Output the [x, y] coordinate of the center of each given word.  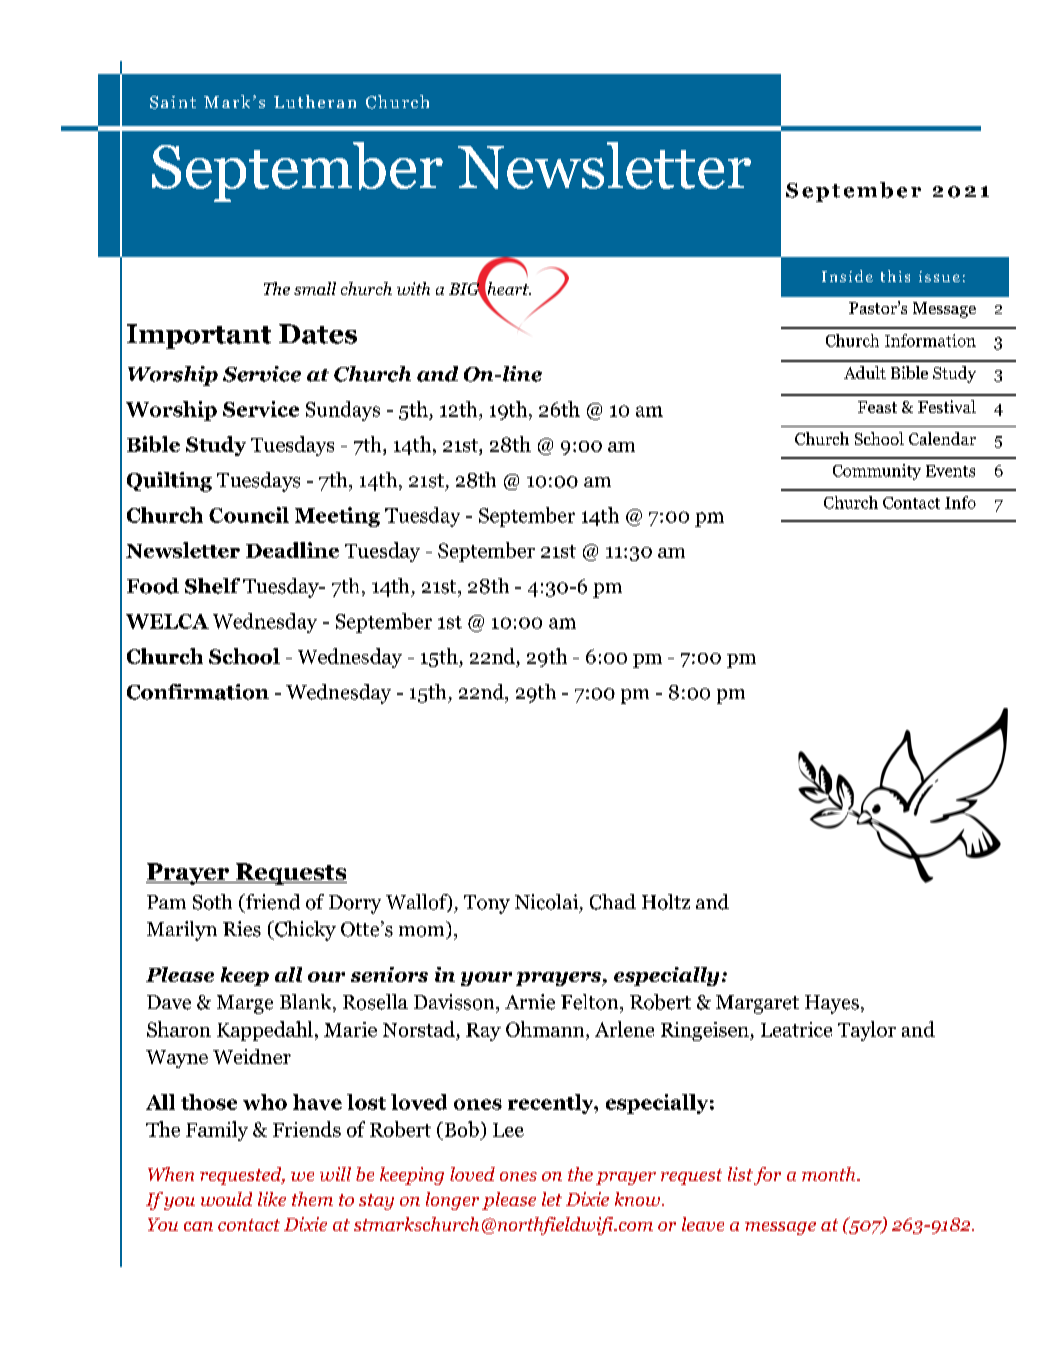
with [413, 288]
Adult [865, 372]
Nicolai [546, 902]
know [637, 1199]
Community [877, 472]
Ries [242, 929]
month [830, 1174]
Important [199, 336]
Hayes [832, 1004]
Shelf [212, 586]
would [226, 1199]
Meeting [337, 517]
